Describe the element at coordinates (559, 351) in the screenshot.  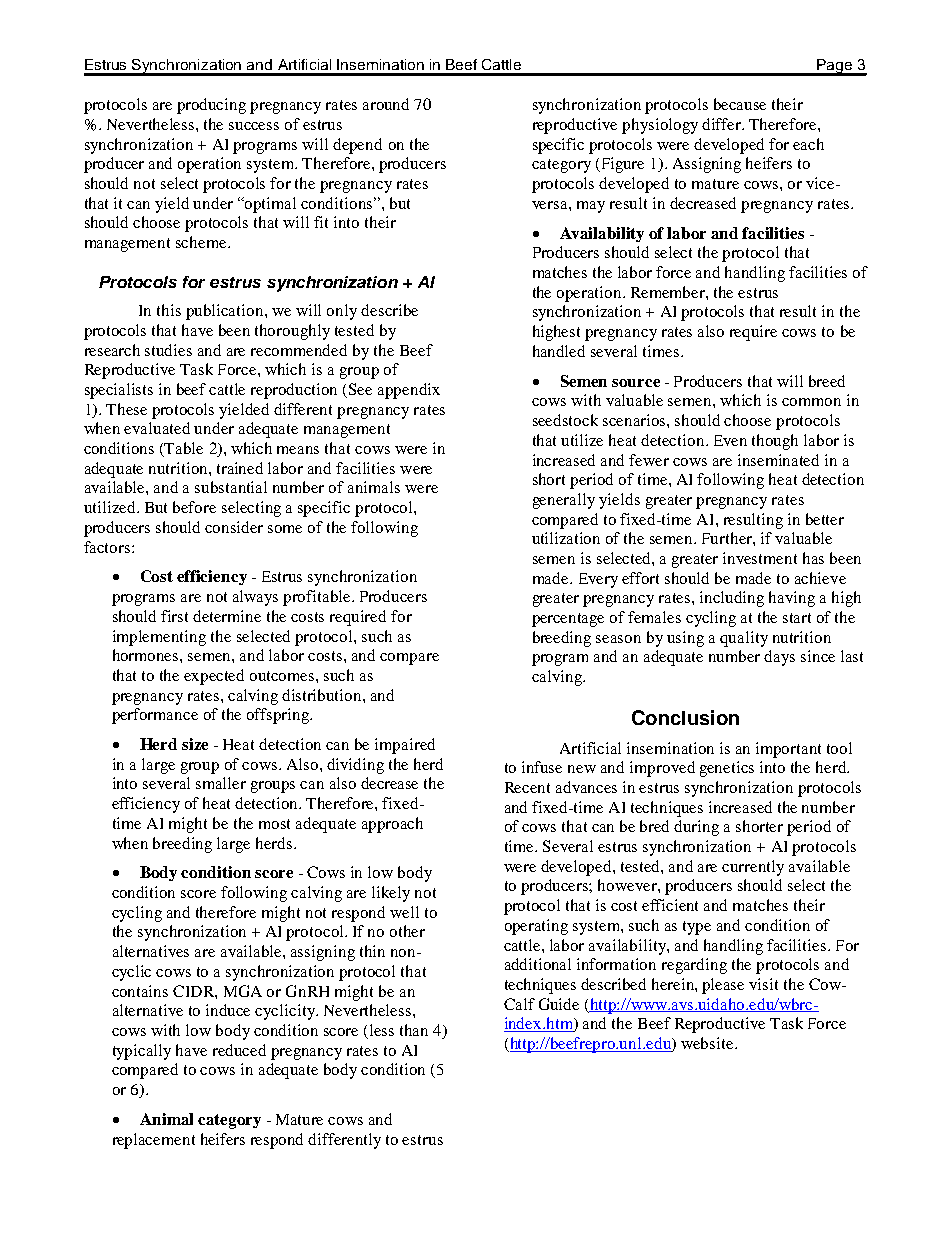
I see `handled` at that location.
